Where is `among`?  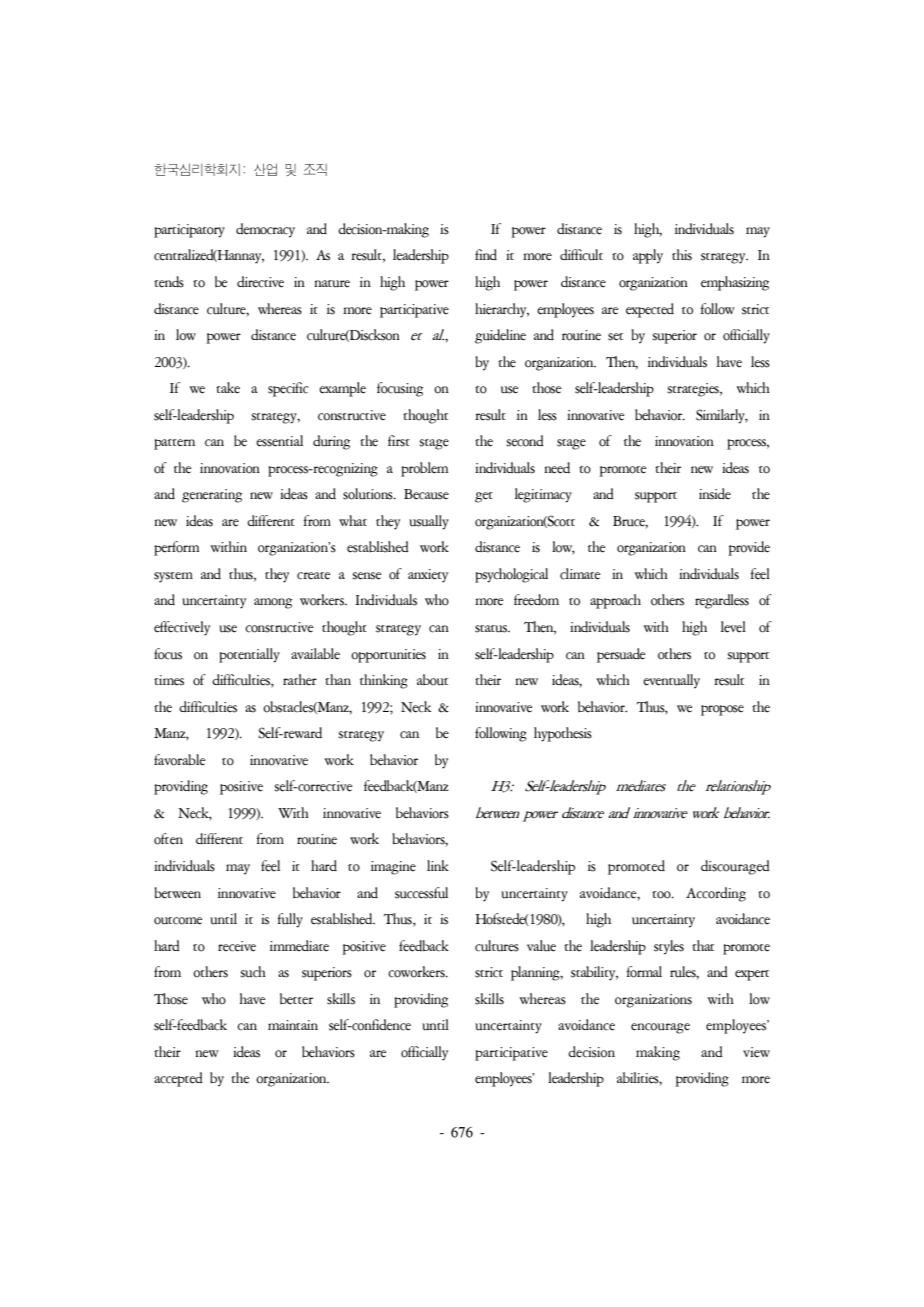 among is located at coordinates (273, 603).
